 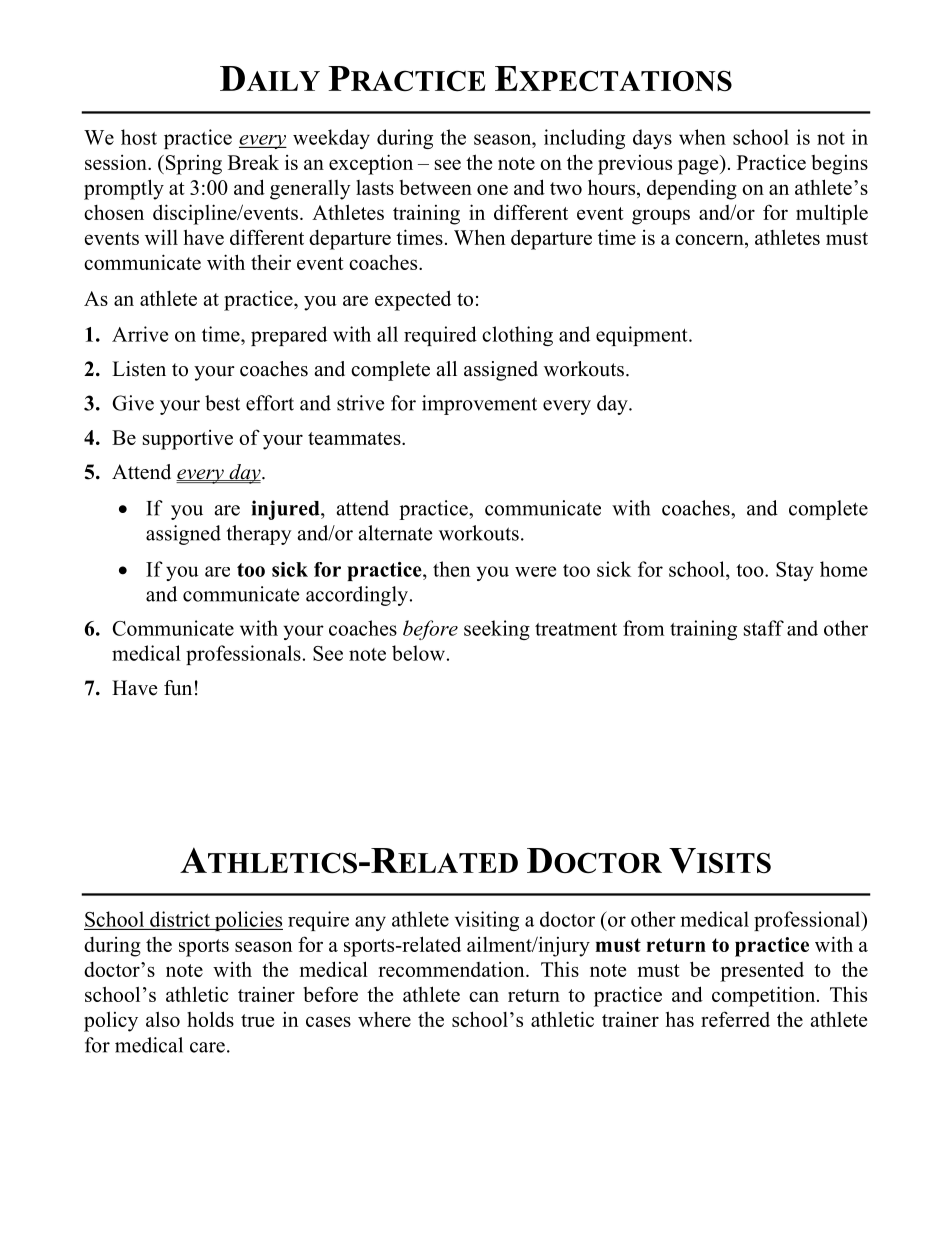 What do you see at coordinates (479, 405) in the document?
I see `improvement` at bounding box center [479, 405].
